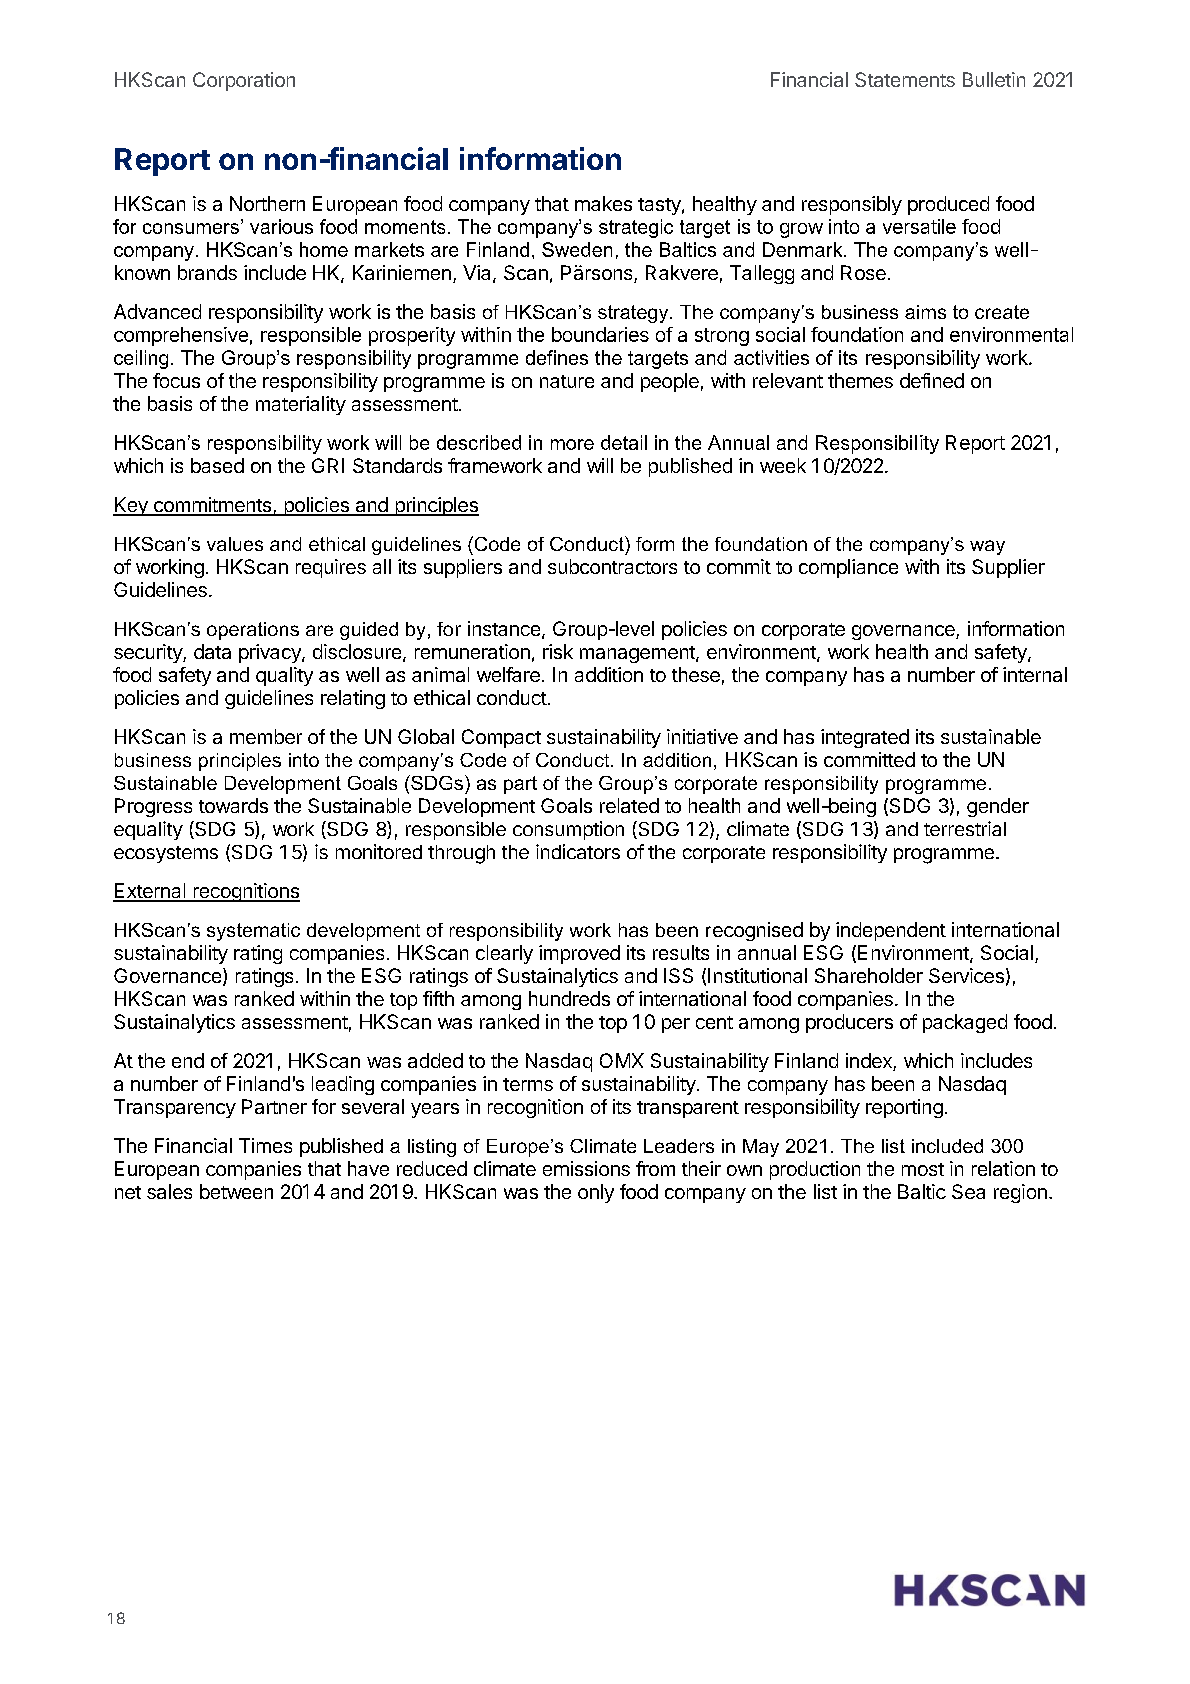  Describe the element at coordinates (1035, 674) in the page. I see `internal` at that location.
